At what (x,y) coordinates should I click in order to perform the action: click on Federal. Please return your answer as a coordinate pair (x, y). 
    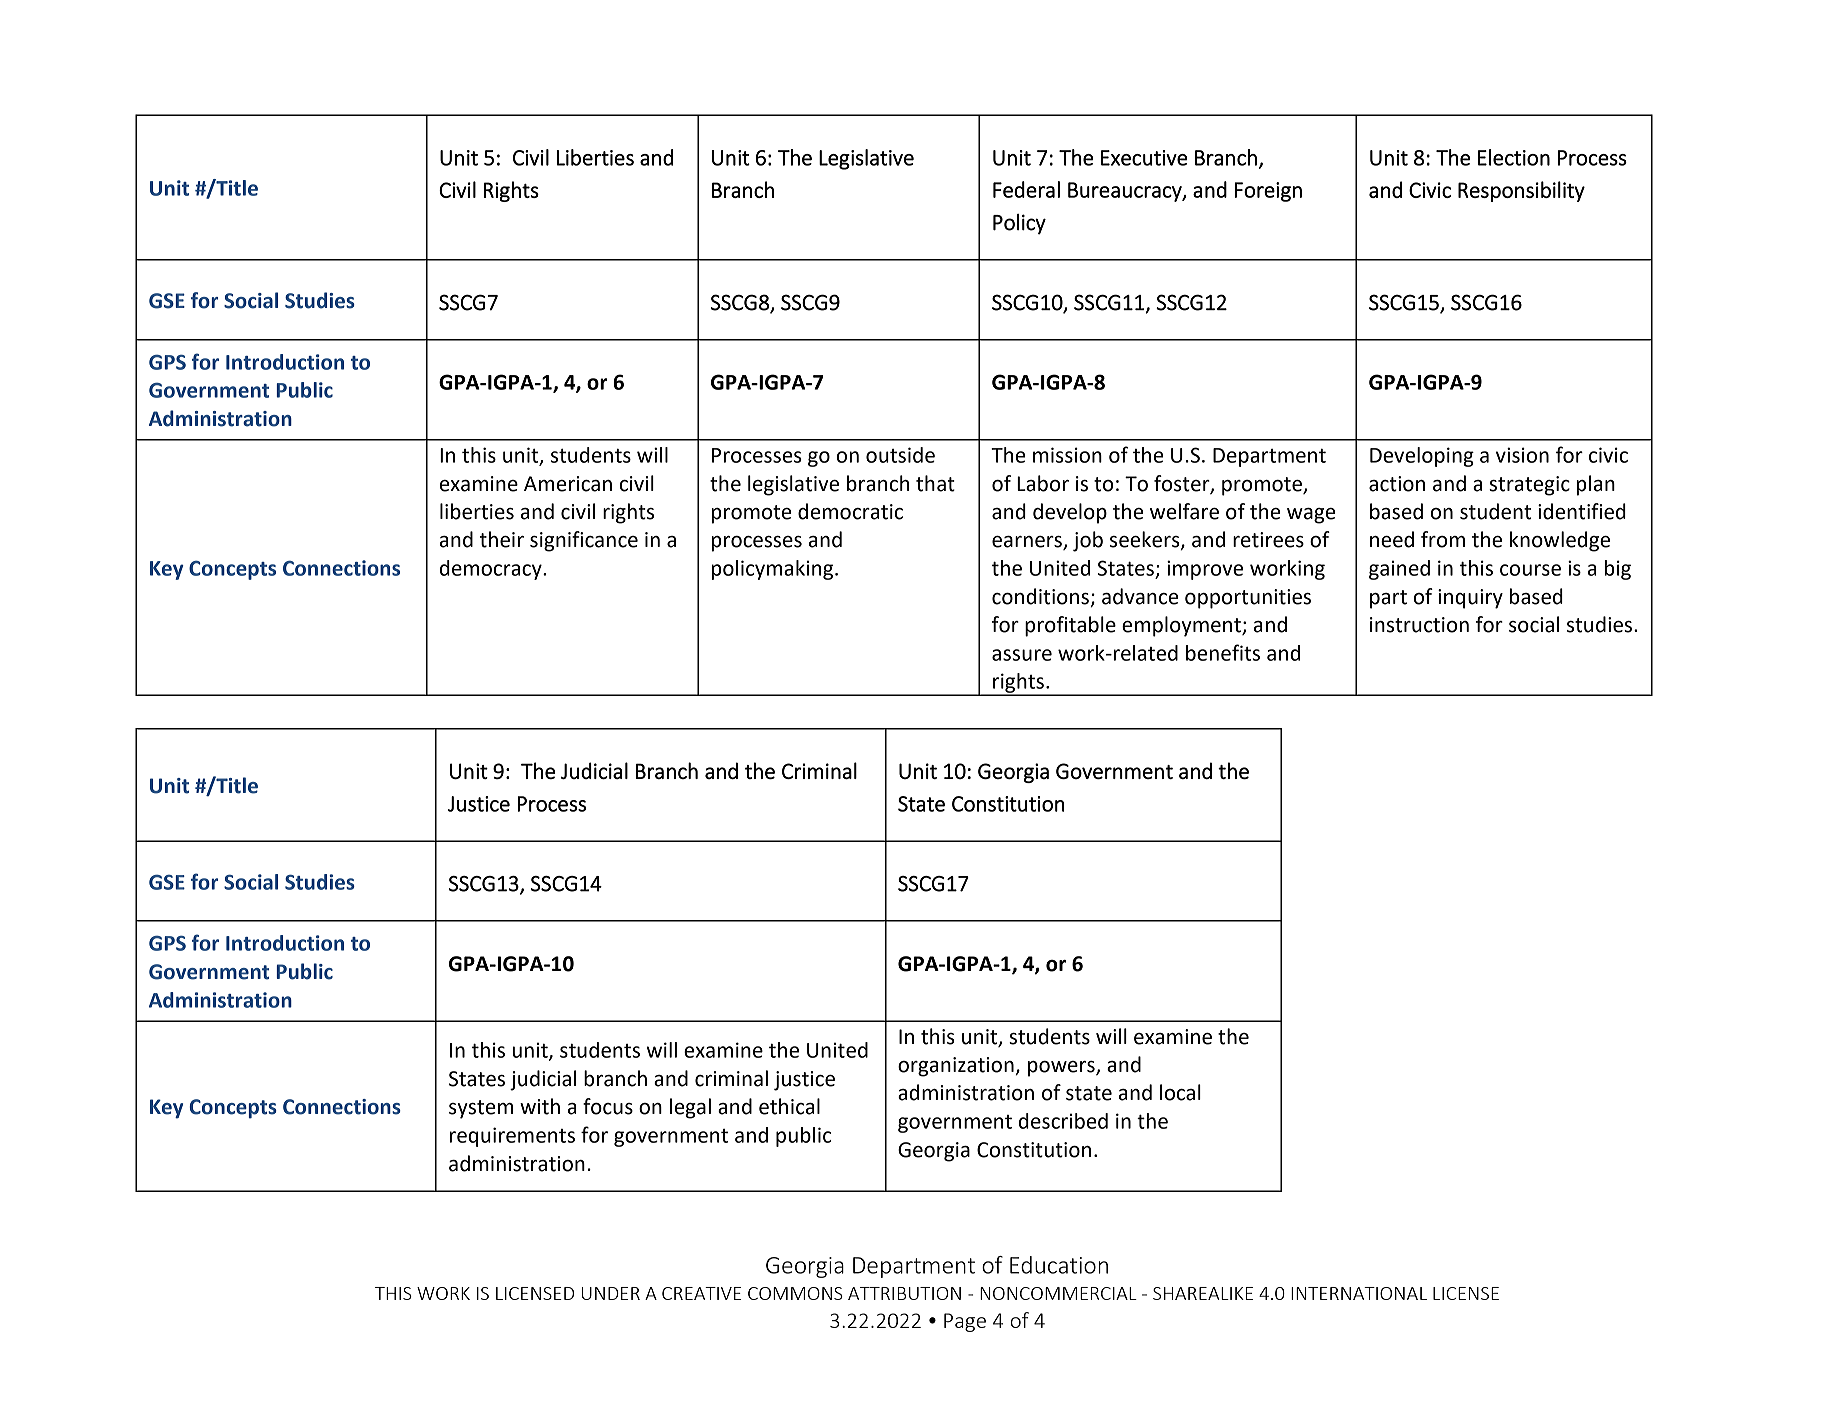
    Looking at the image, I should click on (1026, 189).
